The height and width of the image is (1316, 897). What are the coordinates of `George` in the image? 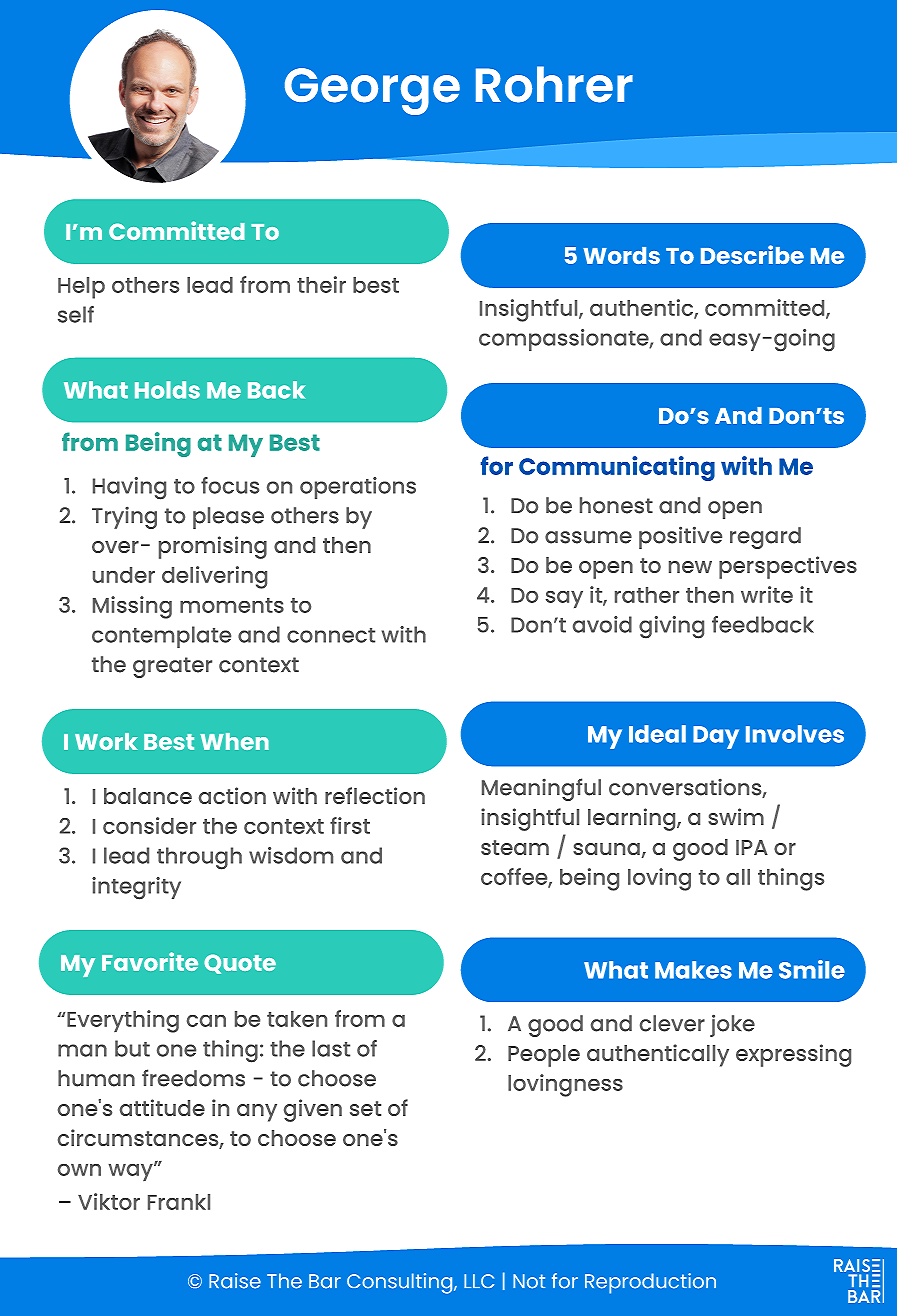 It's located at (372, 91).
